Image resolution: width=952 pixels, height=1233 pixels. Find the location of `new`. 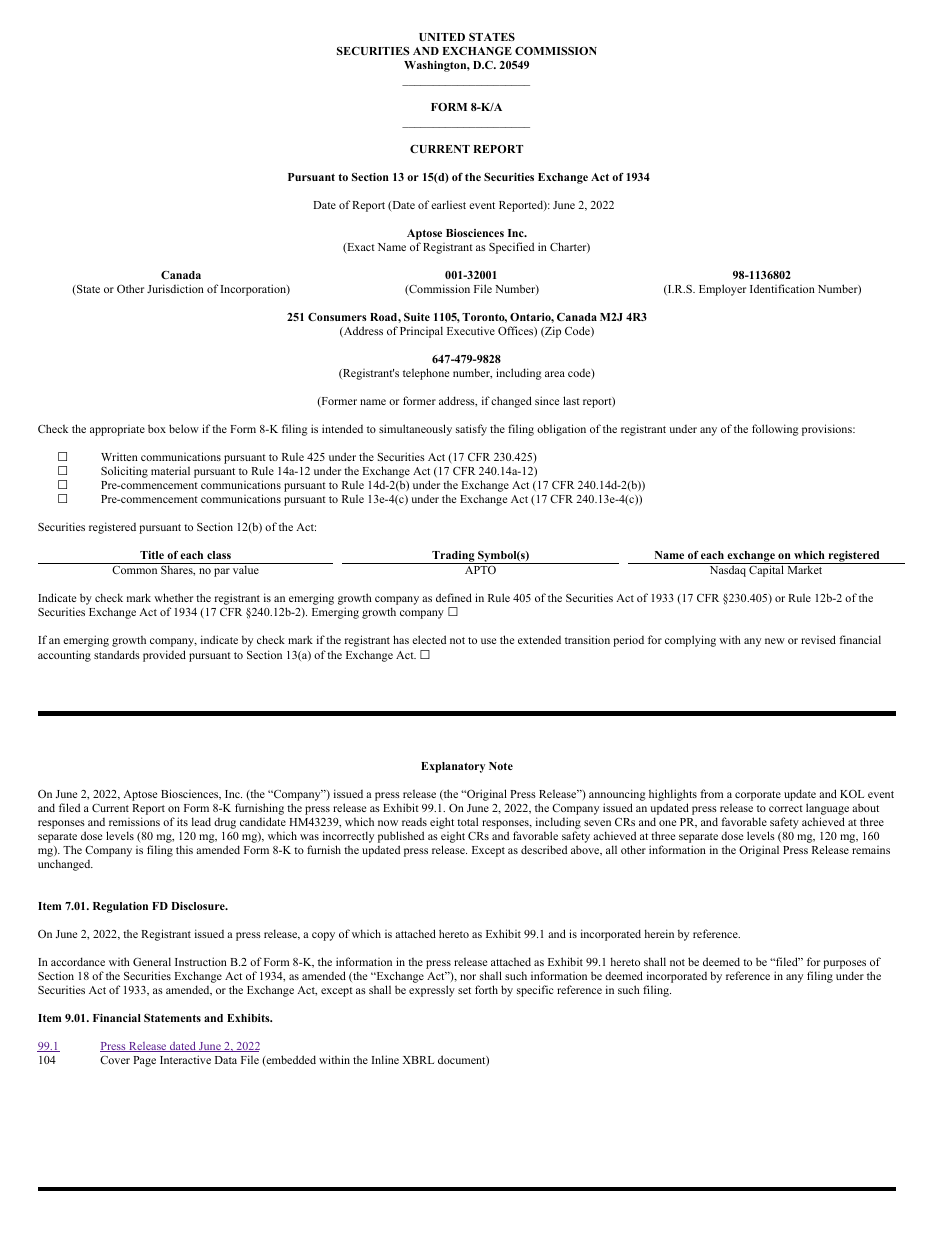

new is located at coordinates (775, 641).
